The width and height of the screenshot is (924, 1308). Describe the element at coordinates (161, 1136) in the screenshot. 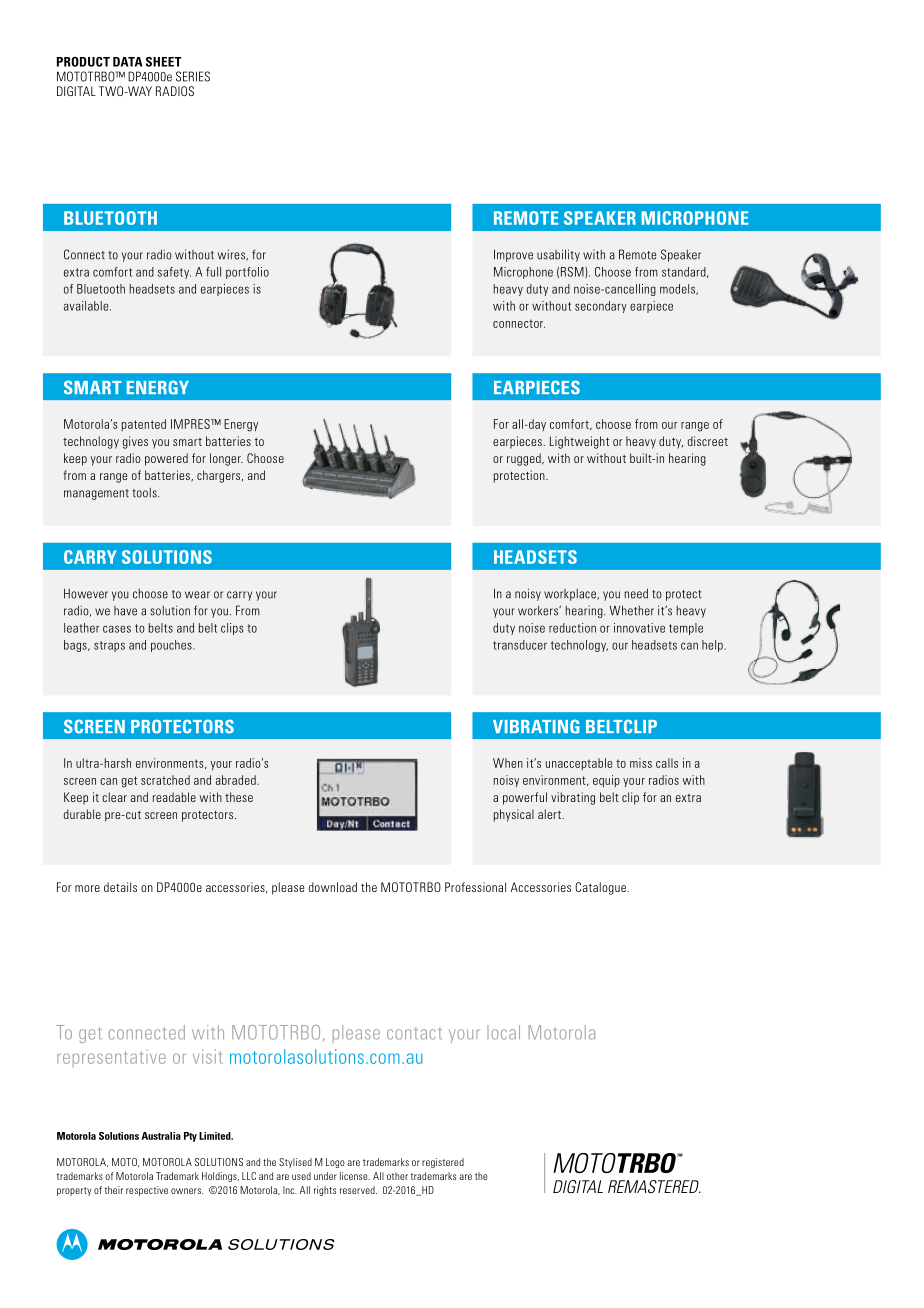

I see `Australia` at that location.
